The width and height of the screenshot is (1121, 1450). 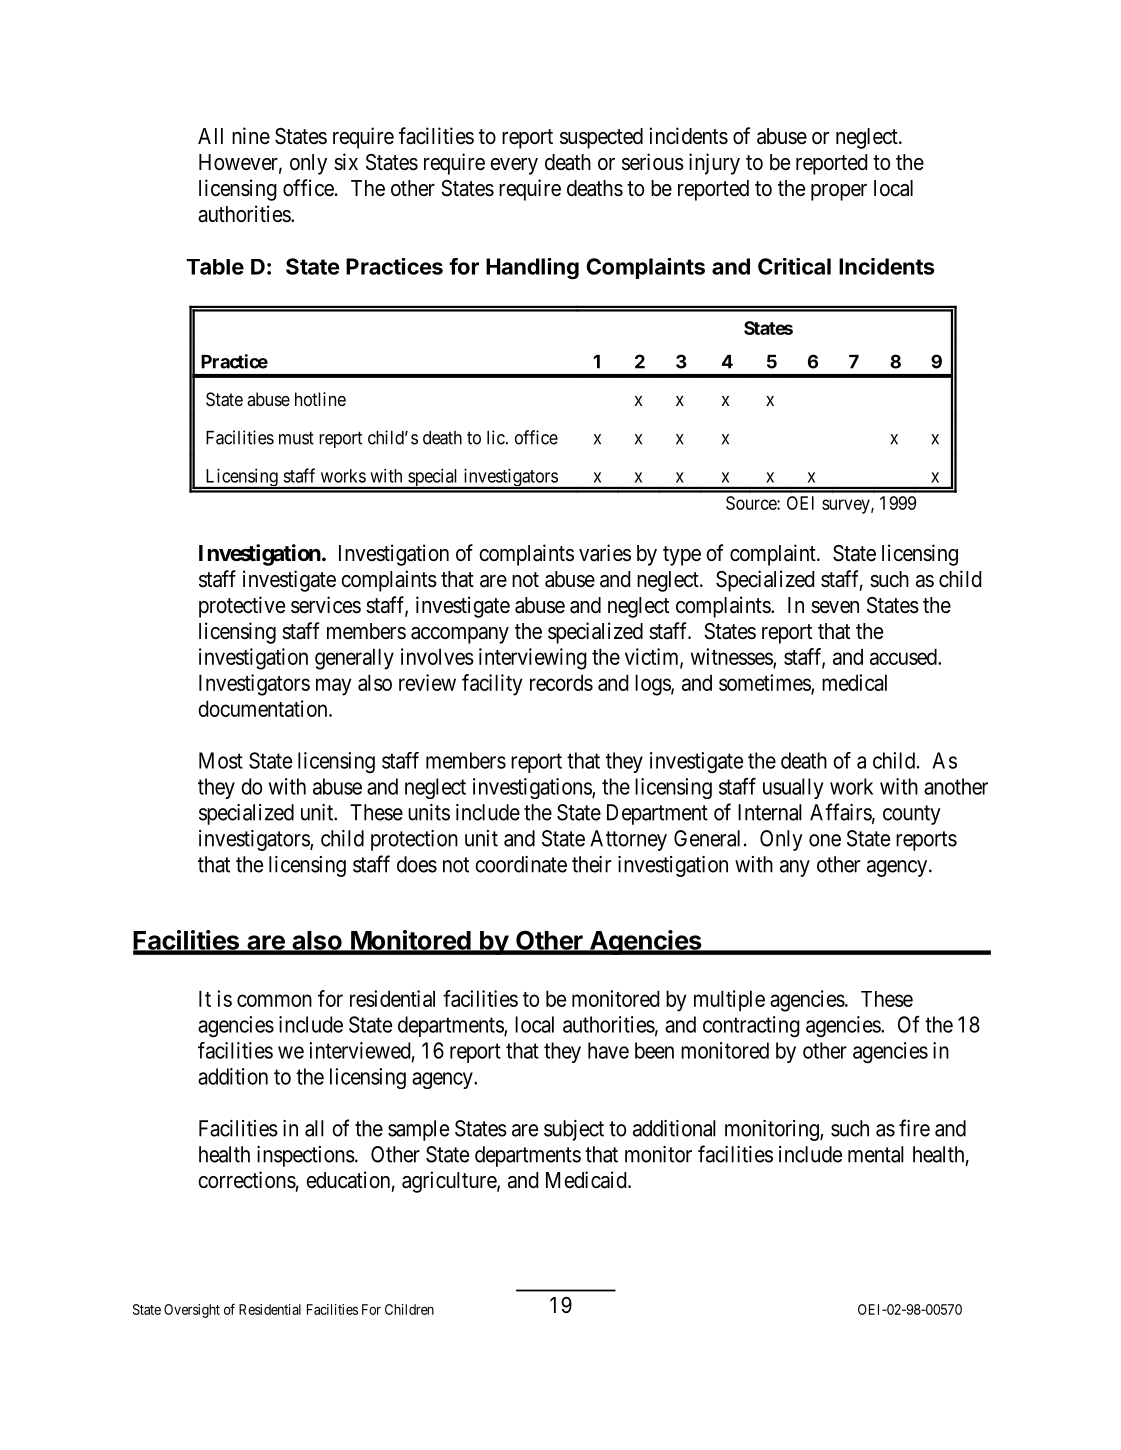 I want to click on records, so click(x=561, y=682).
